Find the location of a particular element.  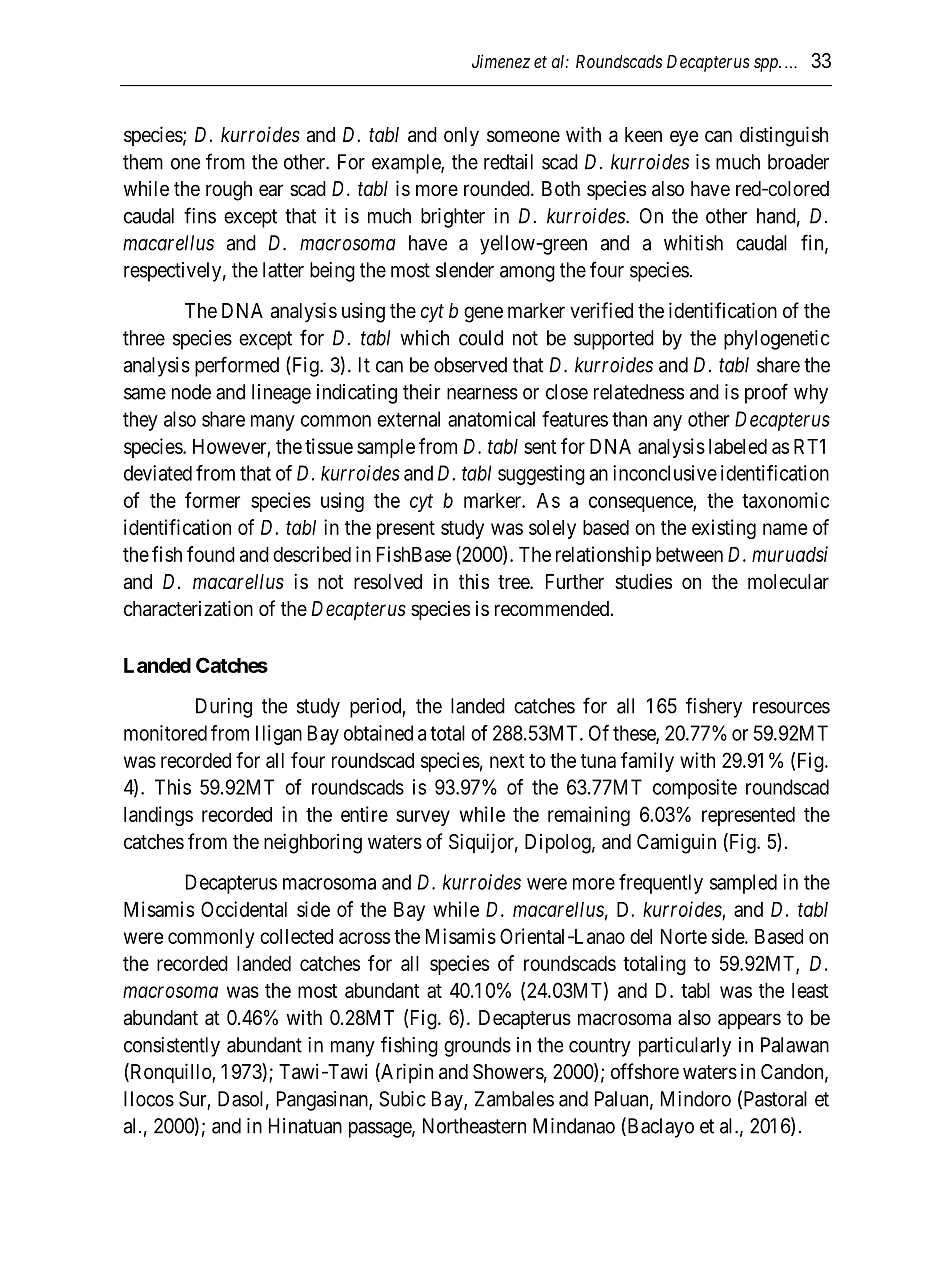

proof is located at coordinates (766, 393).
